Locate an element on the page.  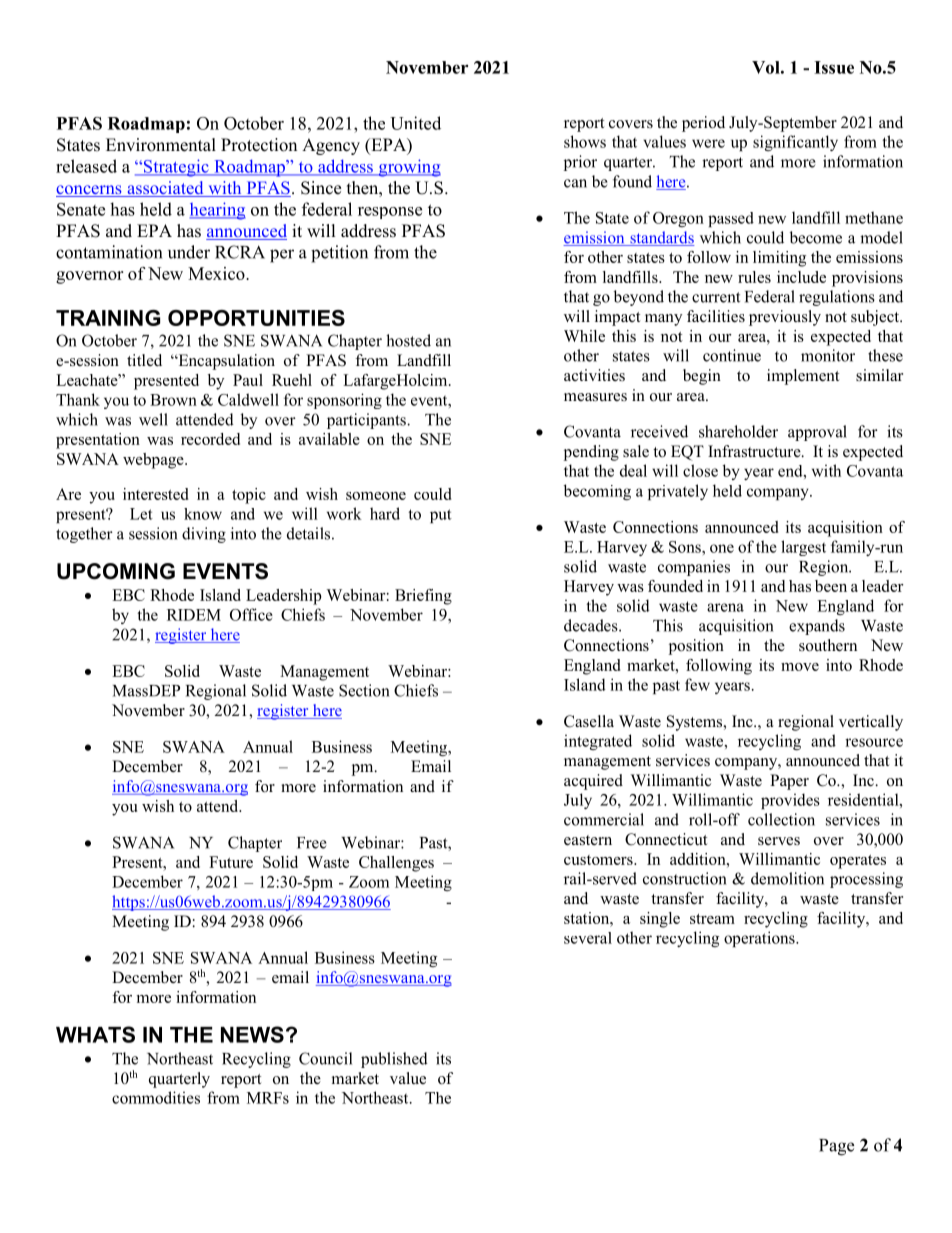
United is located at coordinates (415, 123).
